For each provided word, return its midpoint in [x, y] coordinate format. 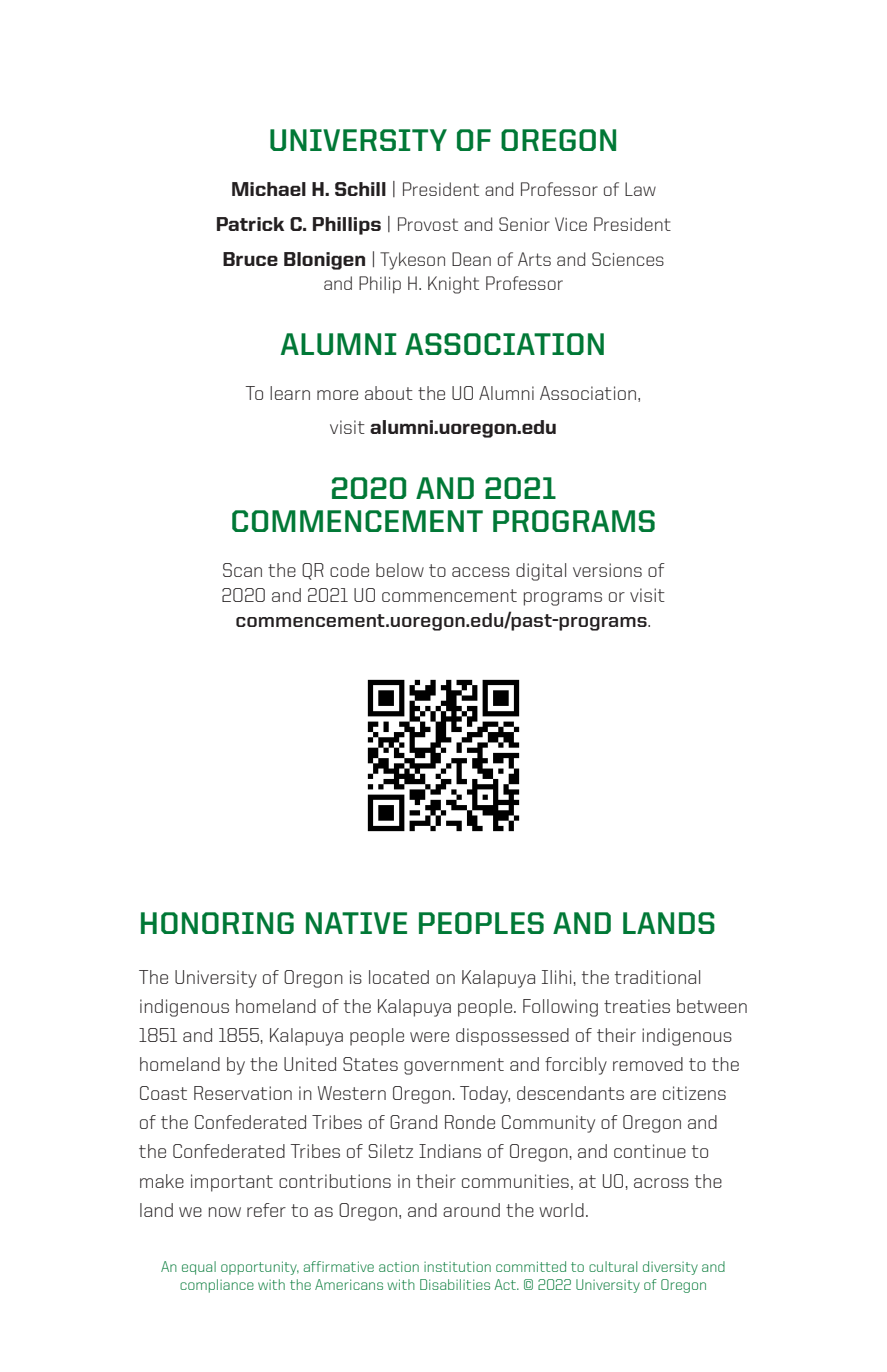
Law [640, 189]
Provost [428, 224]
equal [199, 1268]
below [400, 570]
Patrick [250, 224]
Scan [242, 570]
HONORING [217, 923]
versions [607, 570]
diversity [670, 1268]
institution [457, 1266]
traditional [657, 977]
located [399, 977]
